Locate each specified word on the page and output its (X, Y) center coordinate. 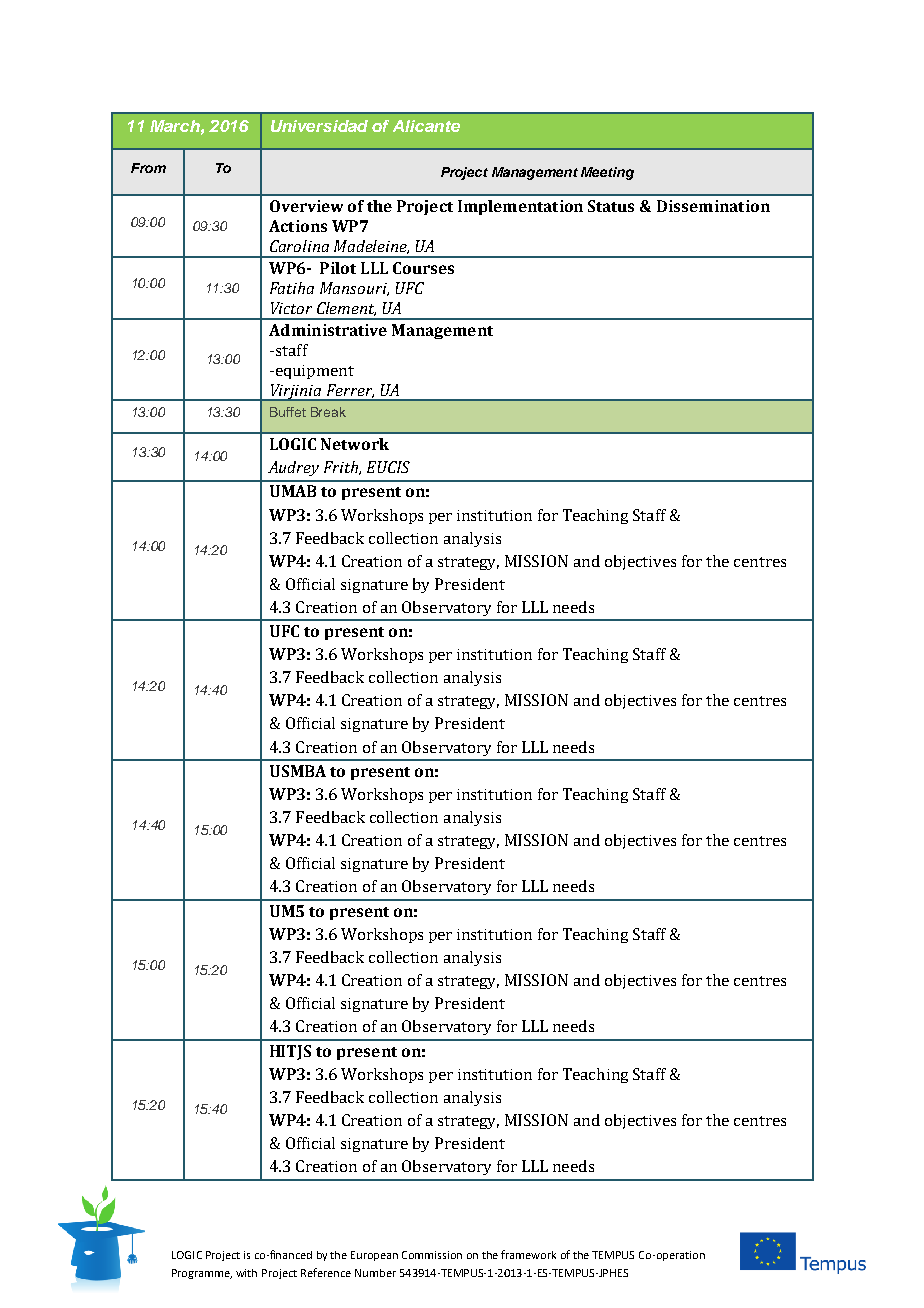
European (374, 1256)
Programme (202, 1274)
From (148, 168)
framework (528, 1254)
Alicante (426, 126)
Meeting (607, 173)
